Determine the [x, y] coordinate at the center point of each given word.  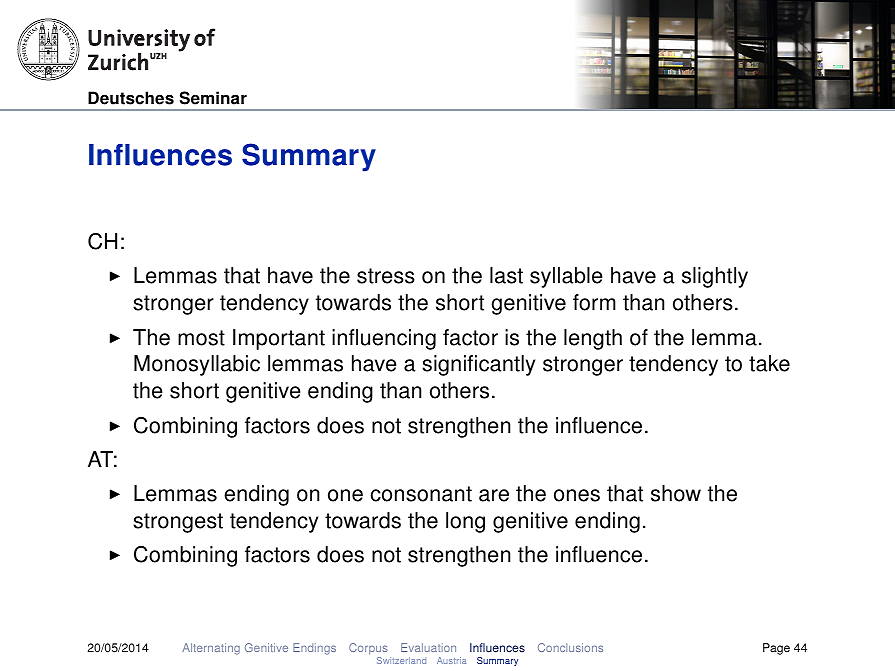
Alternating [211, 649]
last [506, 275]
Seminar [213, 98]
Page [776, 649]
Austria [451, 660]
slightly [715, 277]
